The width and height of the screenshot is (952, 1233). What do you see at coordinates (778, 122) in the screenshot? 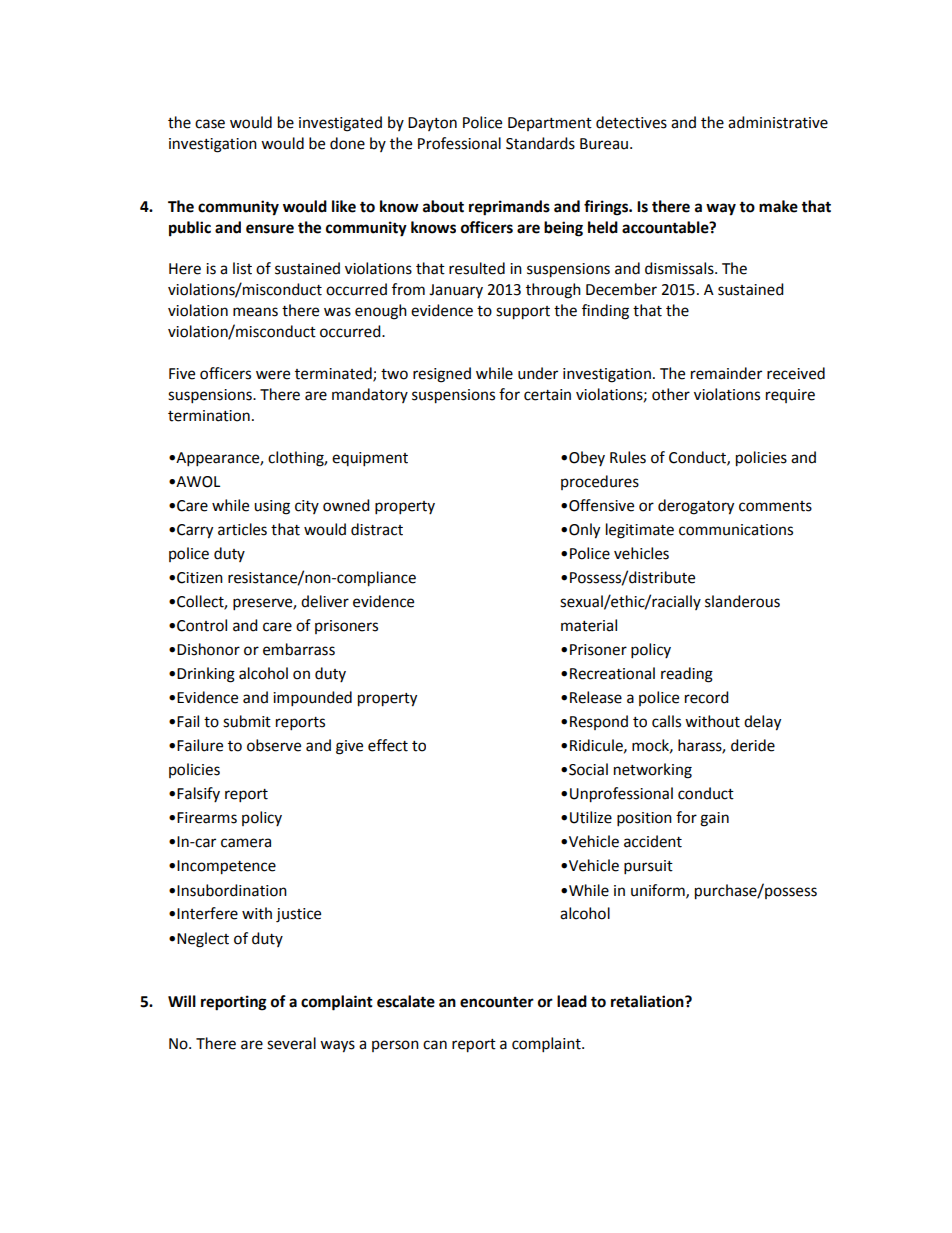
I see `administrative` at bounding box center [778, 122].
